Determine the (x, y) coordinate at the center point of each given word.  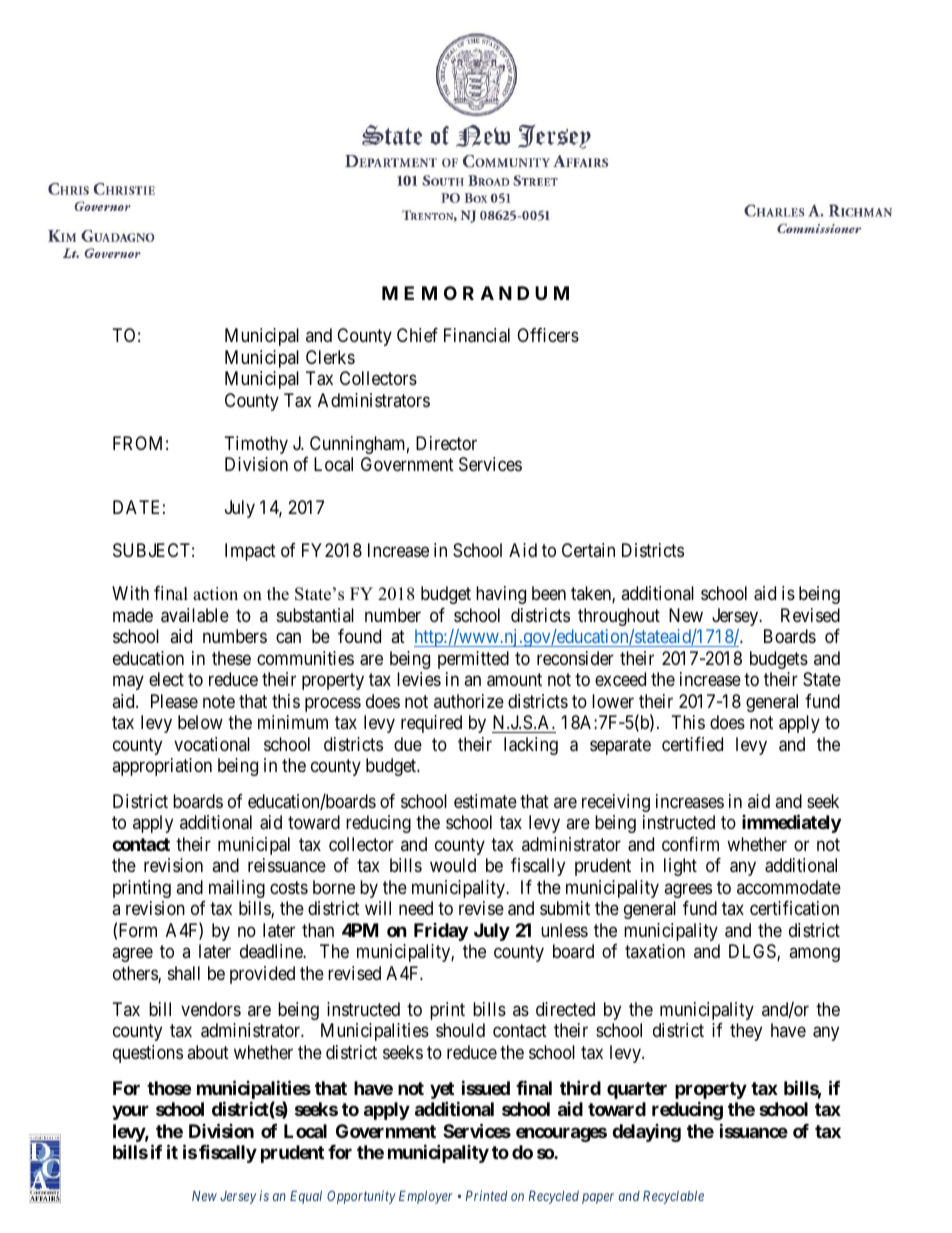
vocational (212, 744)
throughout (619, 617)
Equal (306, 1197)
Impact (250, 552)
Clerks (330, 357)
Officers (548, 335)
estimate (485, 801)
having (501, 595)
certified (692, 744)
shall (184, 973)
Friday (441, 932)
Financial (477, 335)
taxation (655, 951)
